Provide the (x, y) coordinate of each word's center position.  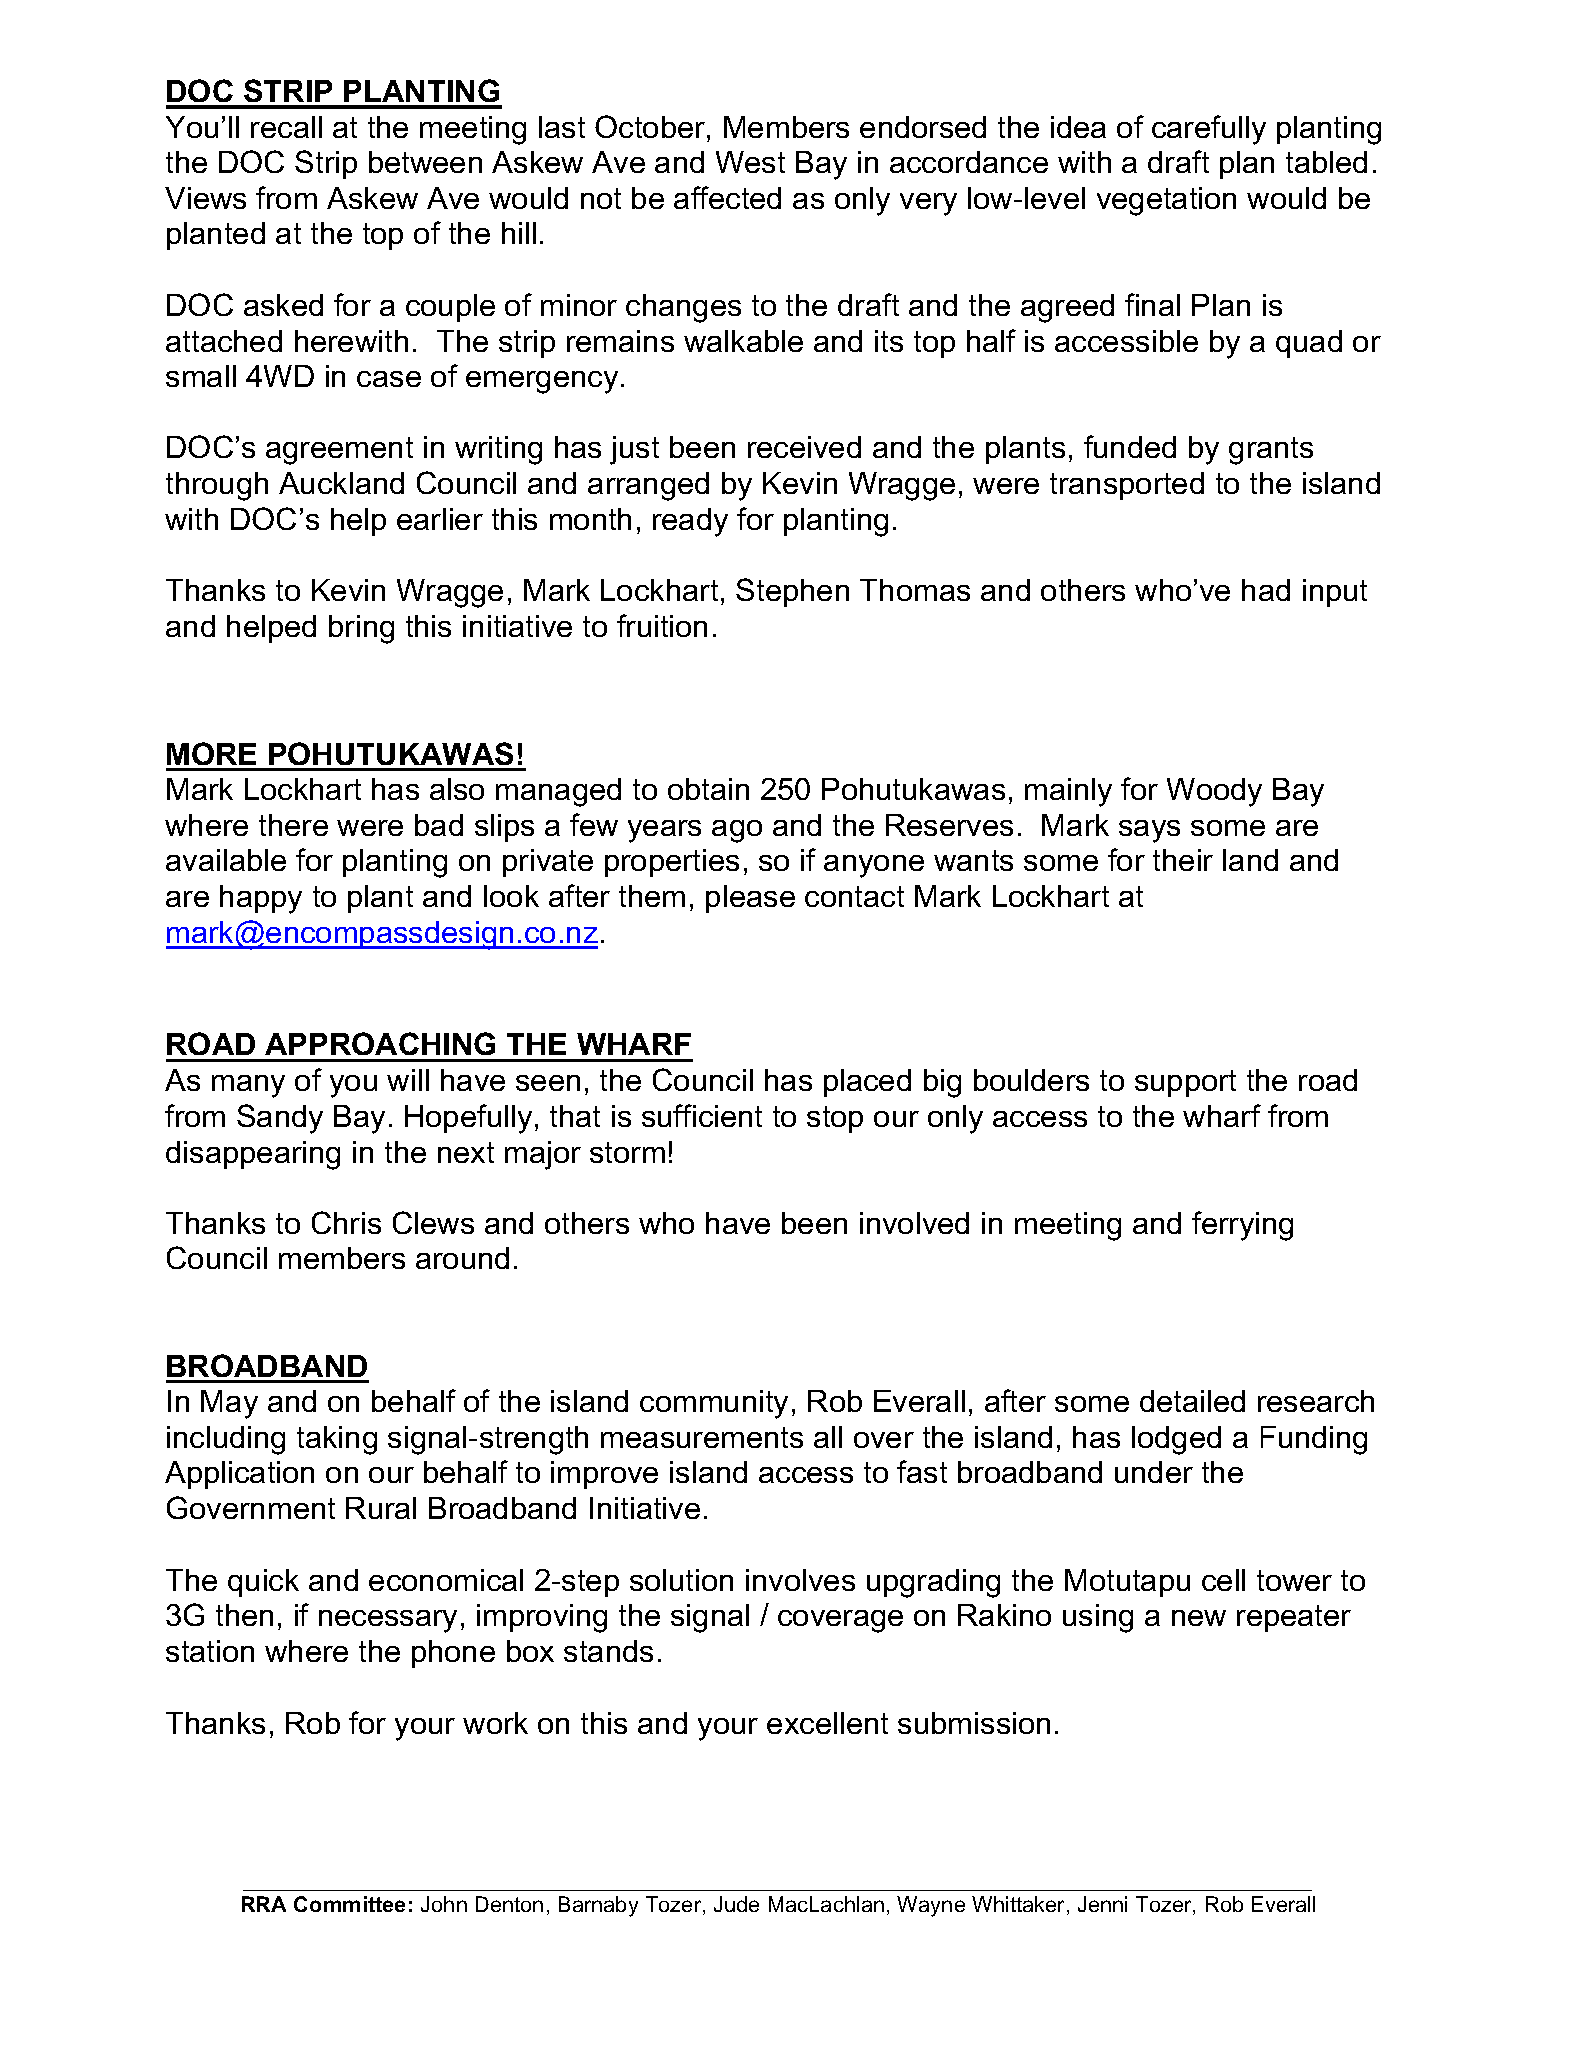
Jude (736, 1904)
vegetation (1166, 201)
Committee (349, 1904)
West (750, 162)
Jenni (1102, 1904)
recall (286, 127)
